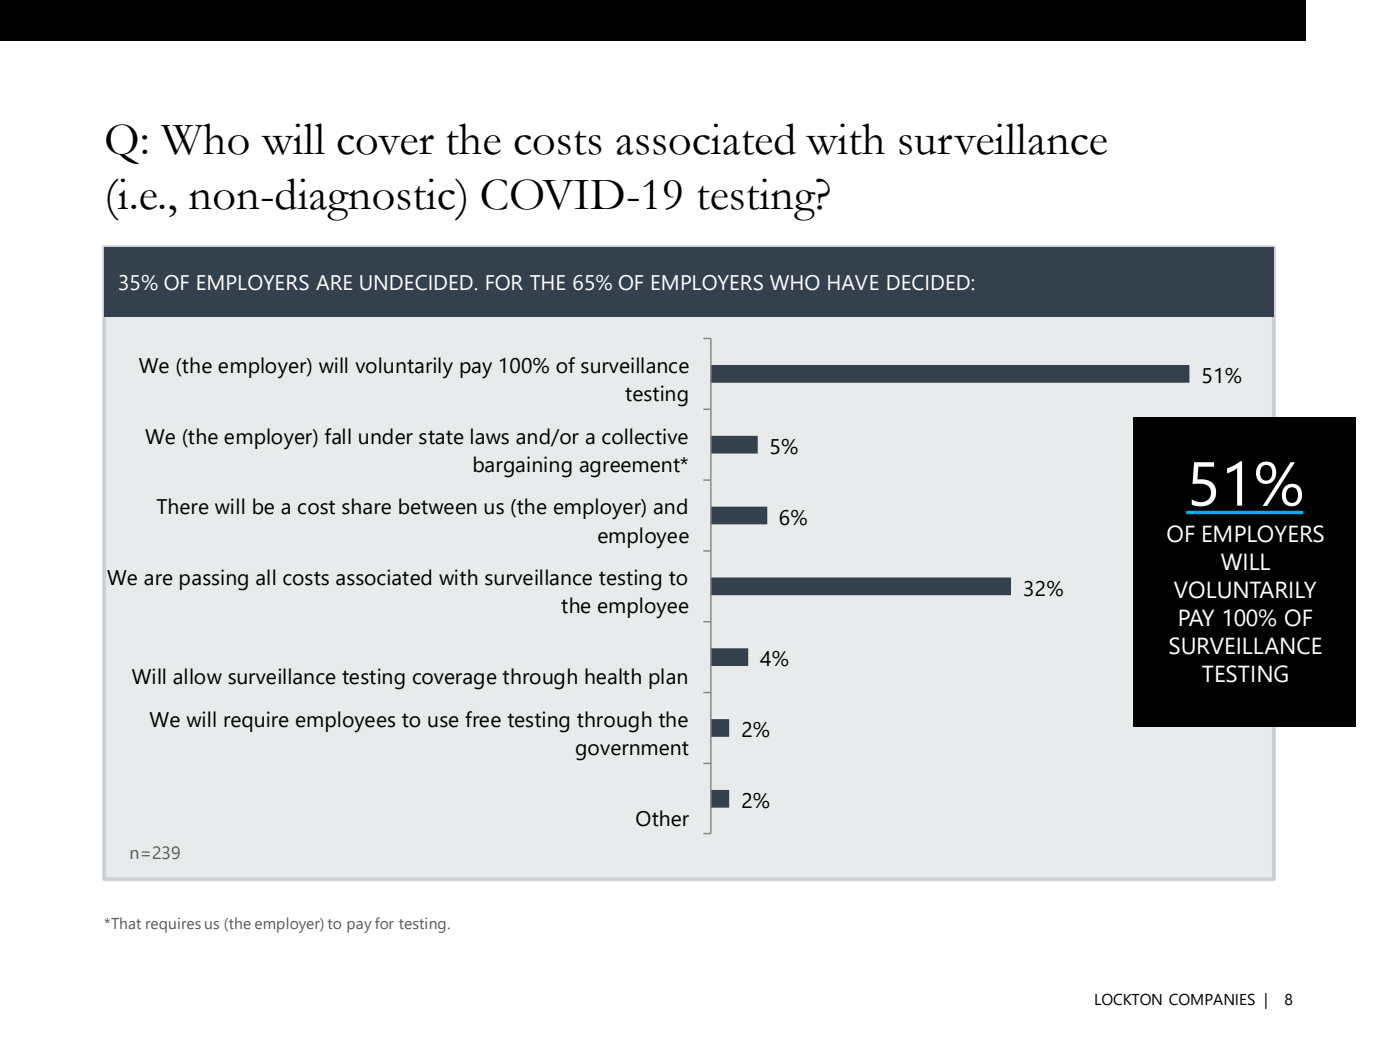 The width and height of the screenshot is (1389, 1042). I want to click on collective, so click(645, 436).
